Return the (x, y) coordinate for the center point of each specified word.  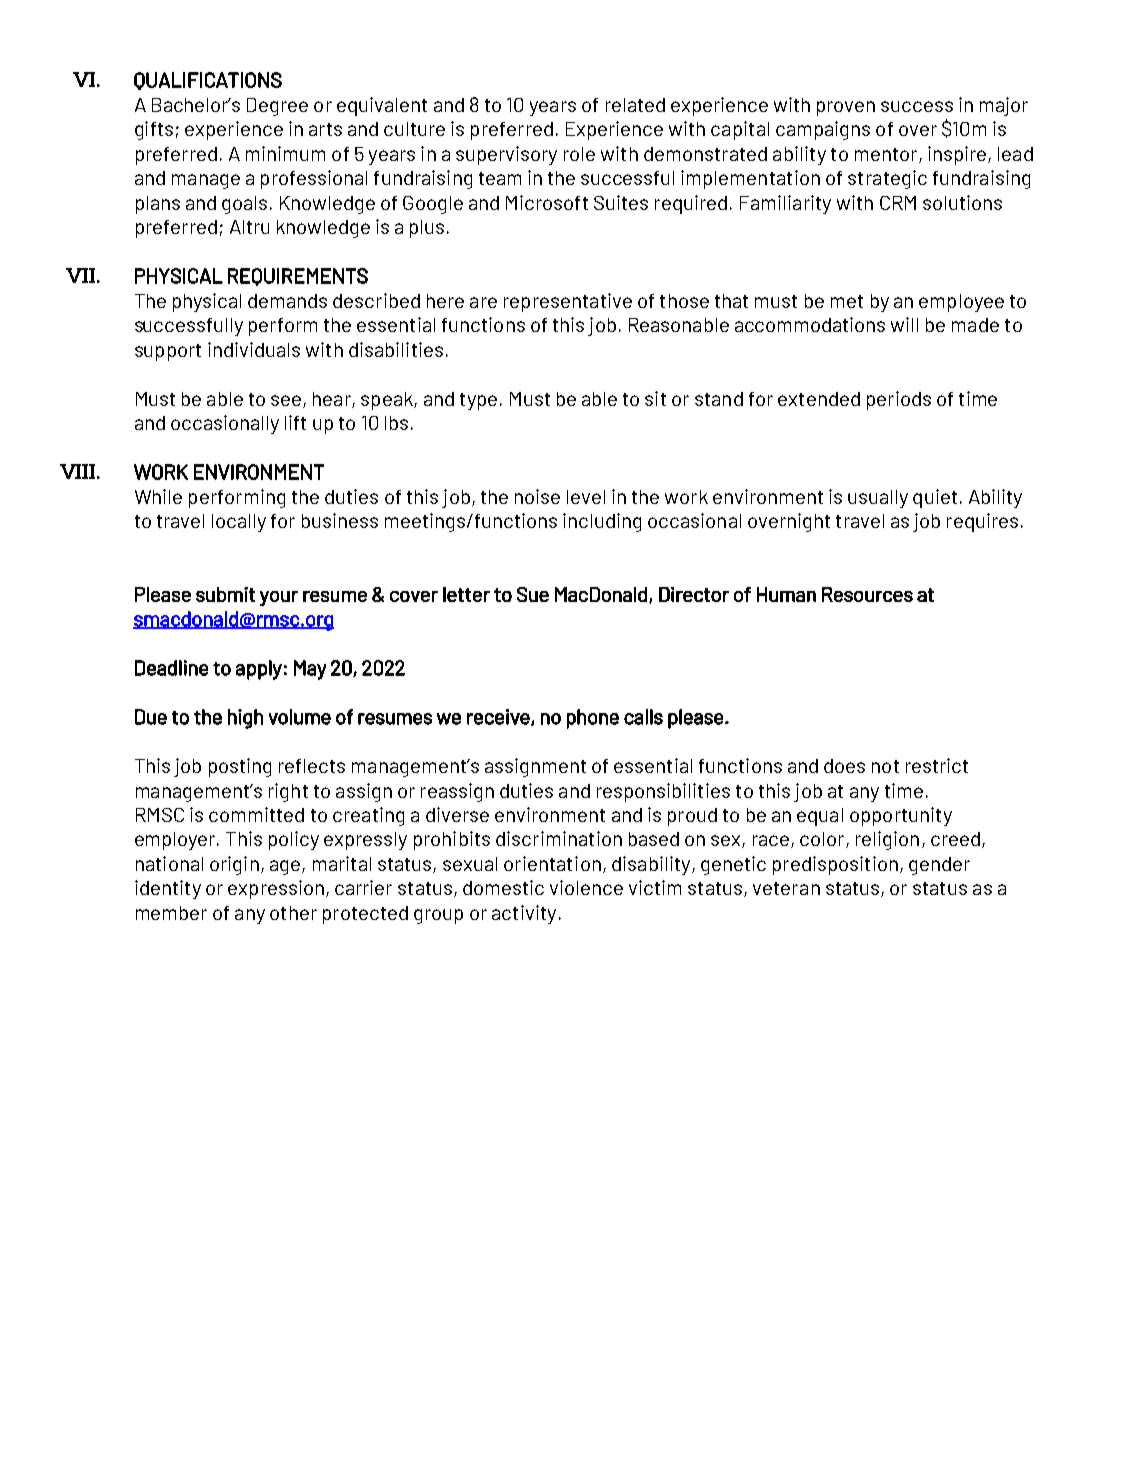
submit (225, 594)
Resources (867, 594)
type (478, 401)
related (635, 105)
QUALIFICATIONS (208, 81)
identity (168, 889)
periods (899, 400)
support (168, 352)
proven (846, 108)
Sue (533, 594)
